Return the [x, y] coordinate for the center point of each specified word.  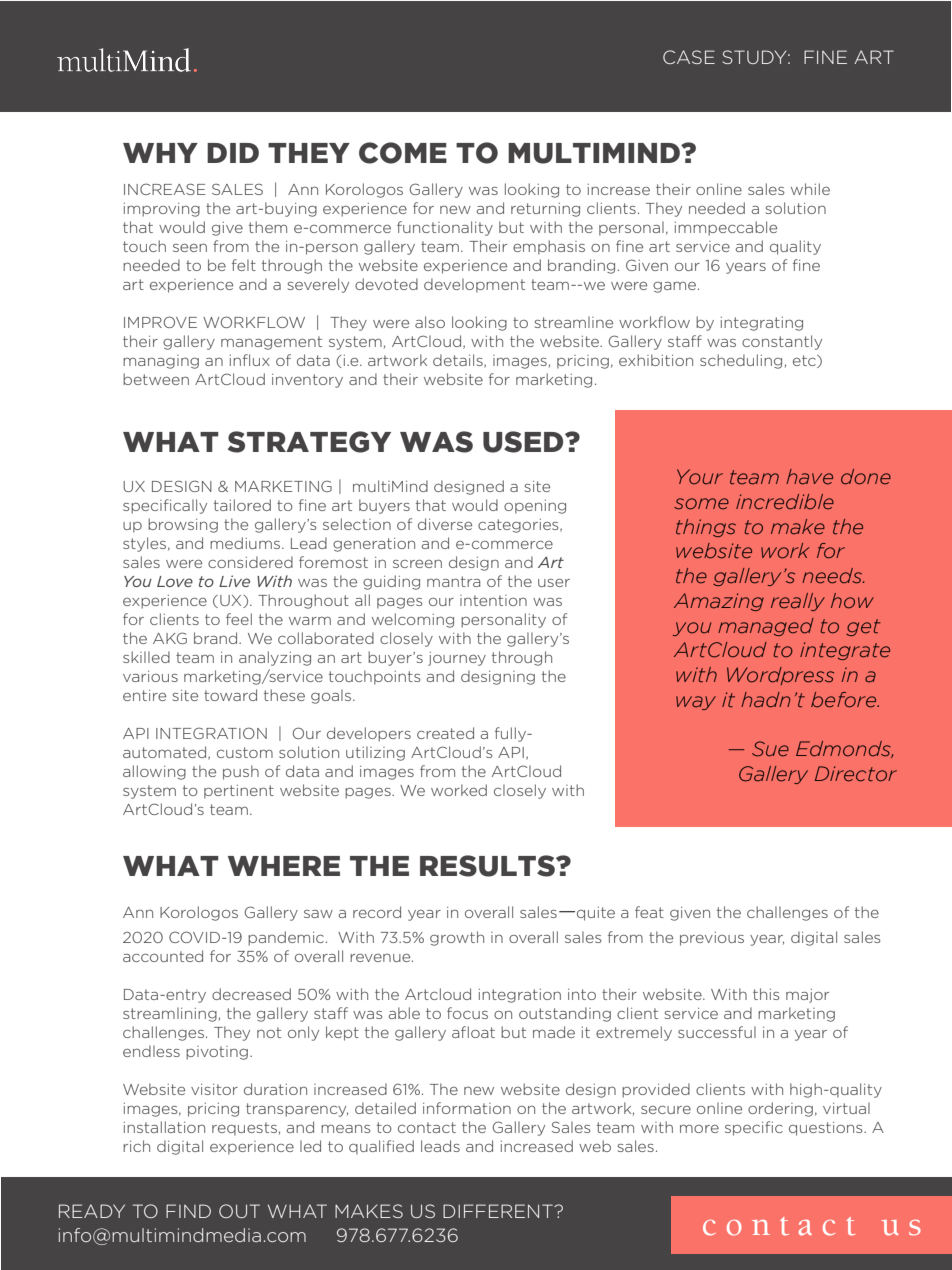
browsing [183, 525]
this [766, 994]
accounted [163, 956]
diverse [445, 524]
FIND [188, 1211]
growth [457, 938]
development [474, 285]
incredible [785, 502]
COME [403, 153]
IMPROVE [160, 322]
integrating [762, 324]
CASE [689, 57]
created [445, 733]
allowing [154, 772]
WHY [160, 153]
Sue [770, 749]
